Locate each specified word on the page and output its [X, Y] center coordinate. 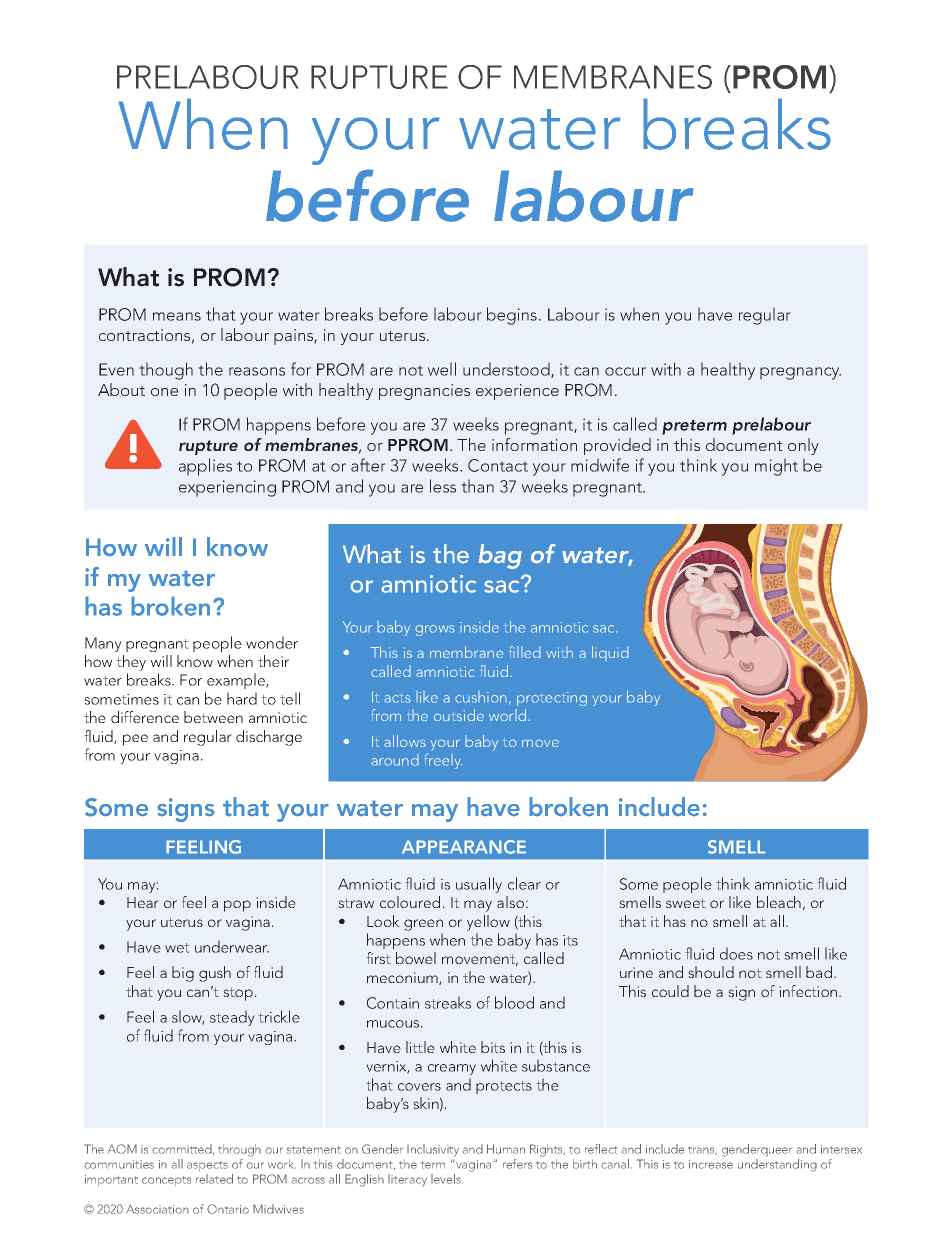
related [214, 1179]
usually [479, 885]
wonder [272, 642]
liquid [610, 653]
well [442, 369]
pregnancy [800, 373]
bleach [779, 902]
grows [435, 630]
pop [237, 906]
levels [447, 1179]
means [177, 316]
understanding [777, 1165]
